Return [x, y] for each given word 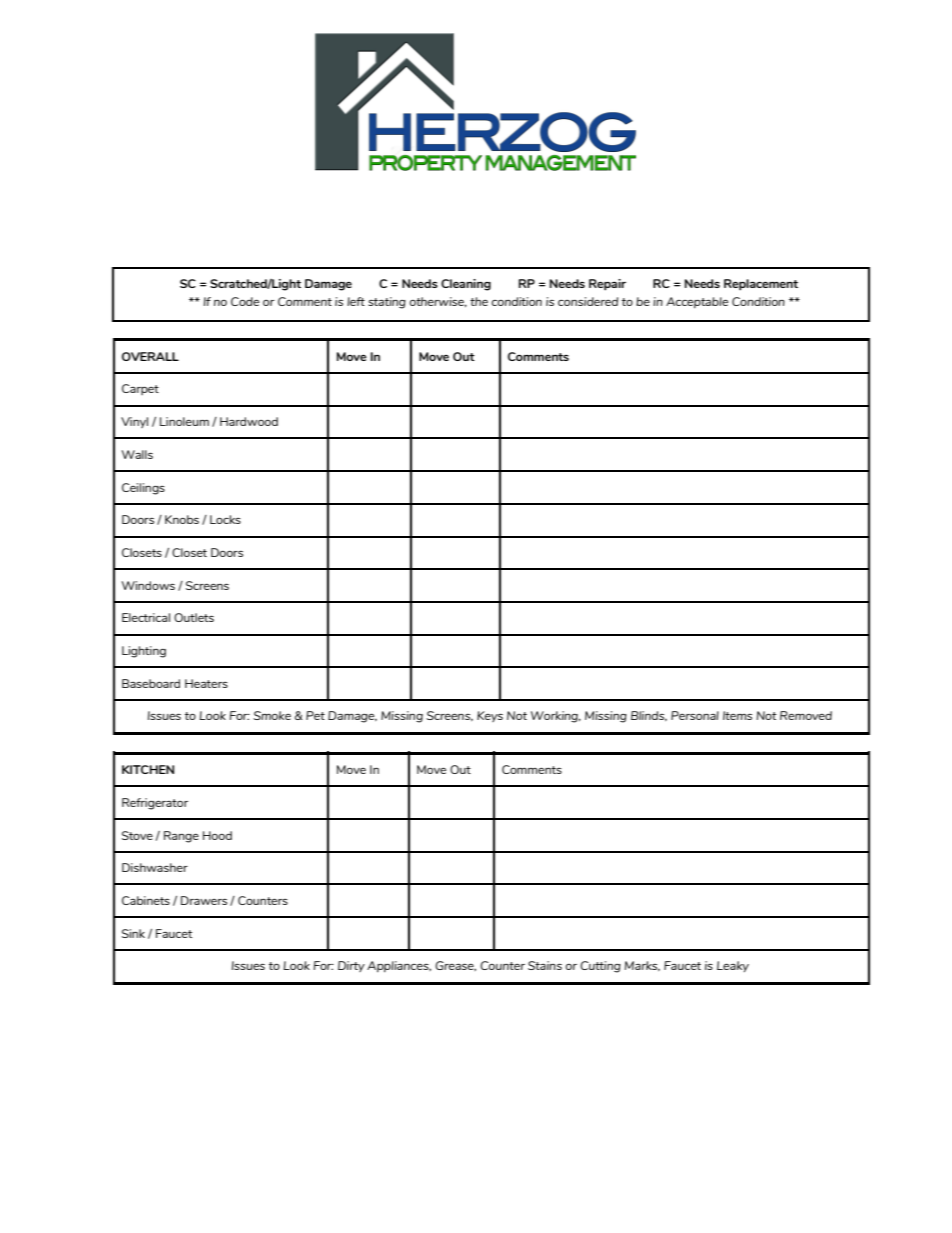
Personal [695, 715]
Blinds [649, 716]
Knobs [182, 519]
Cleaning [466, 285]
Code [245, 301]
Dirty [351, 966]
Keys [490, 716]
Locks [225, 519]
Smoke [272, 715]
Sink [133, 933]
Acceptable [697, 303]
